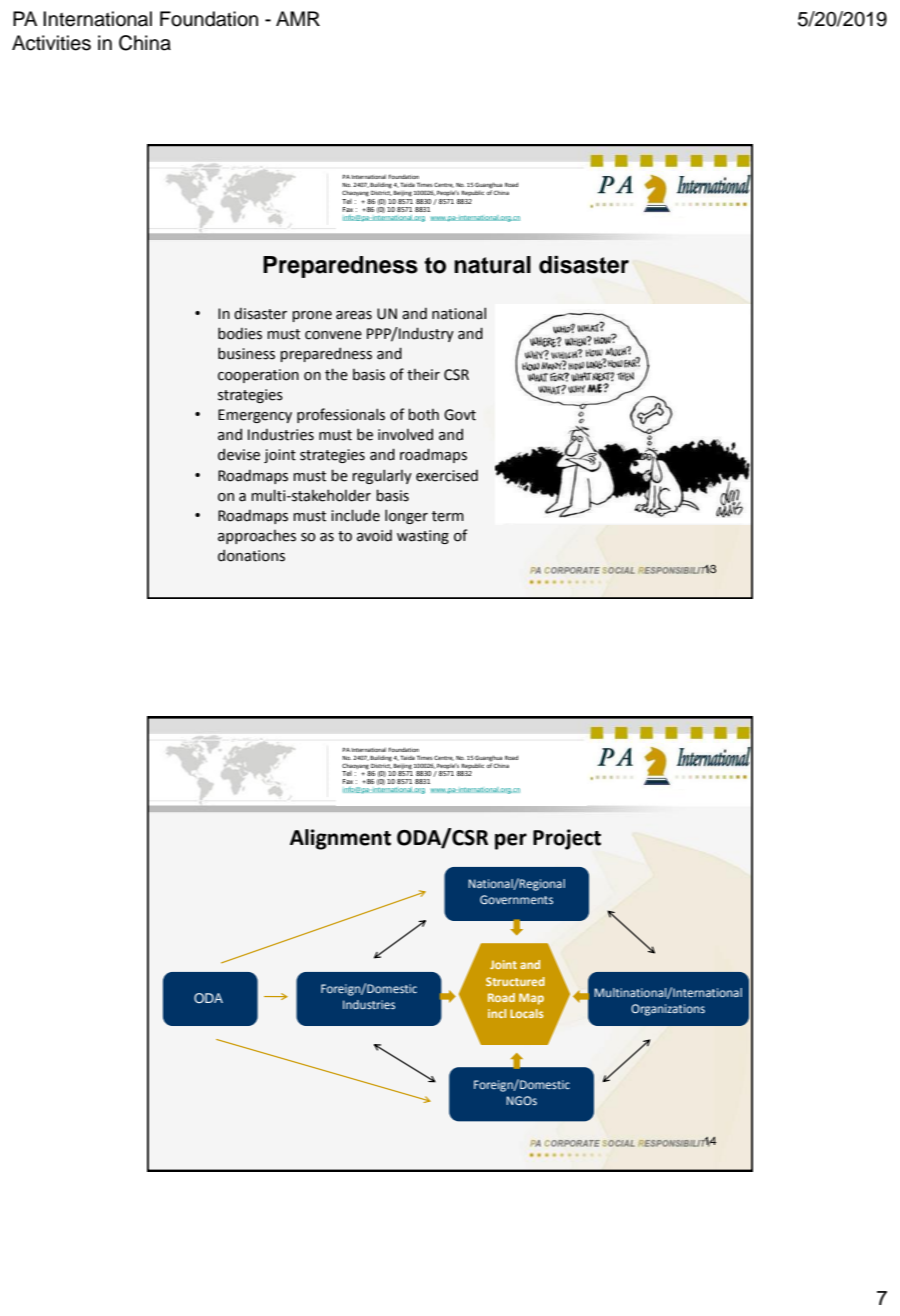  Describe the element at coordinates (240, 333) in the document. I see `bodies` at that location.
